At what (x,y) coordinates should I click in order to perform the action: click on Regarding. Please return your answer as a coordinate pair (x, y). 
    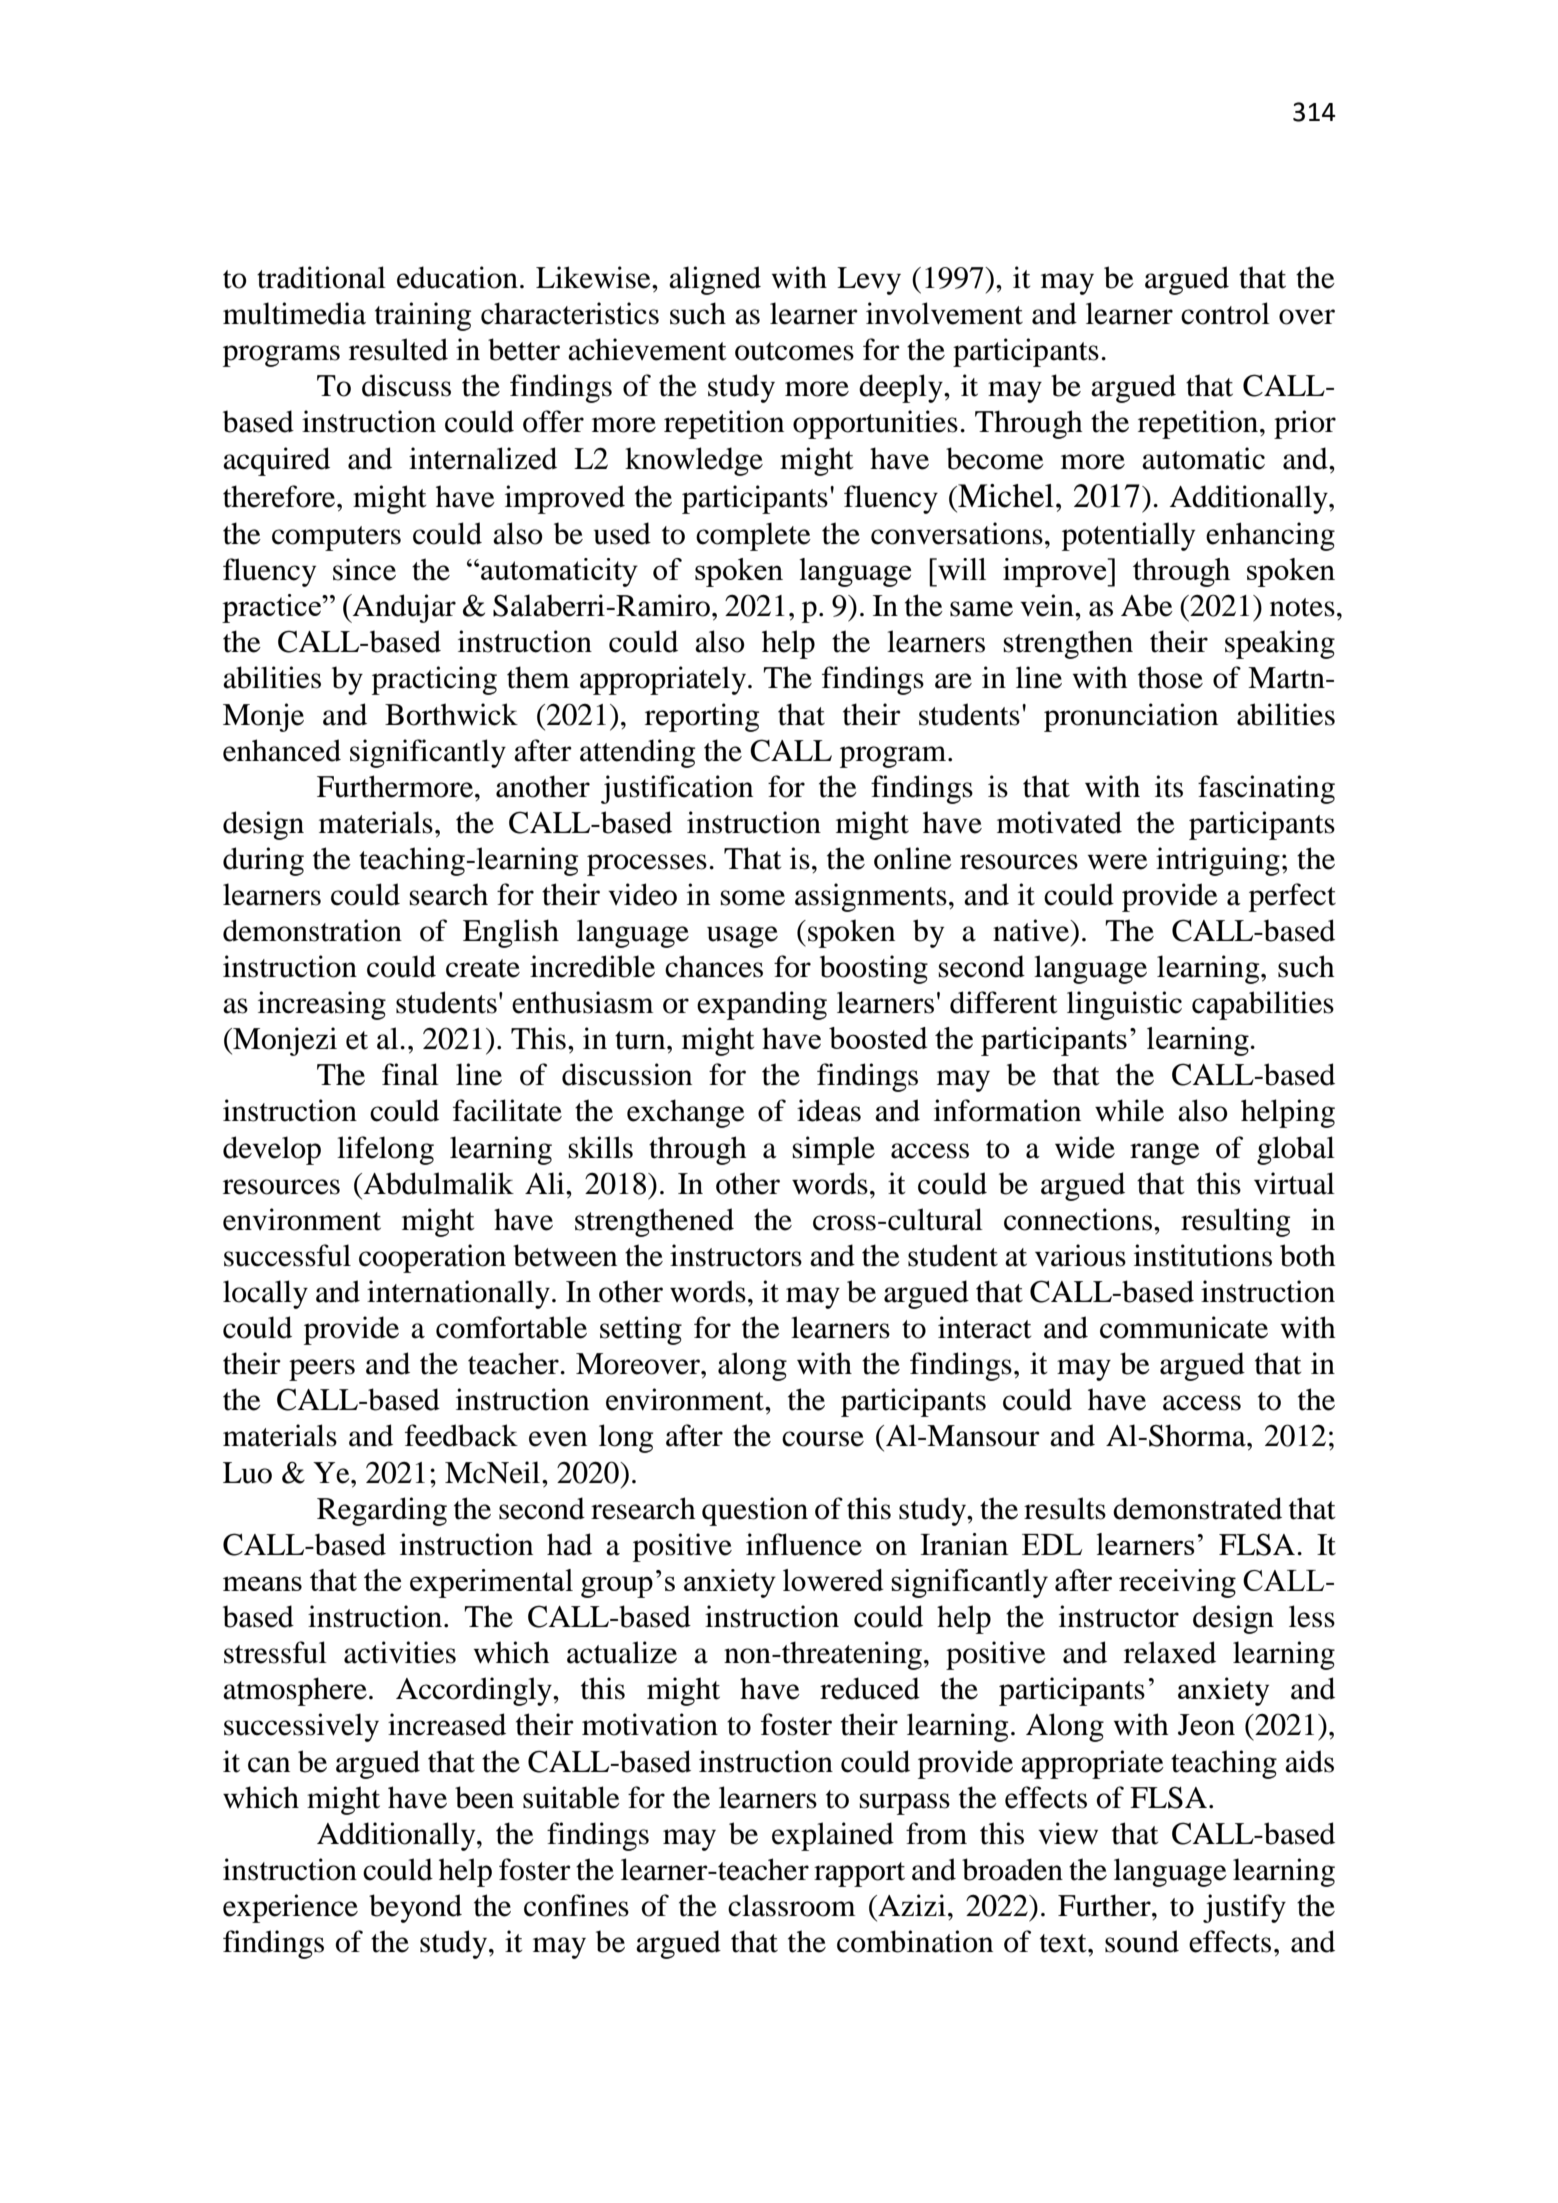
    Looking at the image, I should click on (382, 1511).
